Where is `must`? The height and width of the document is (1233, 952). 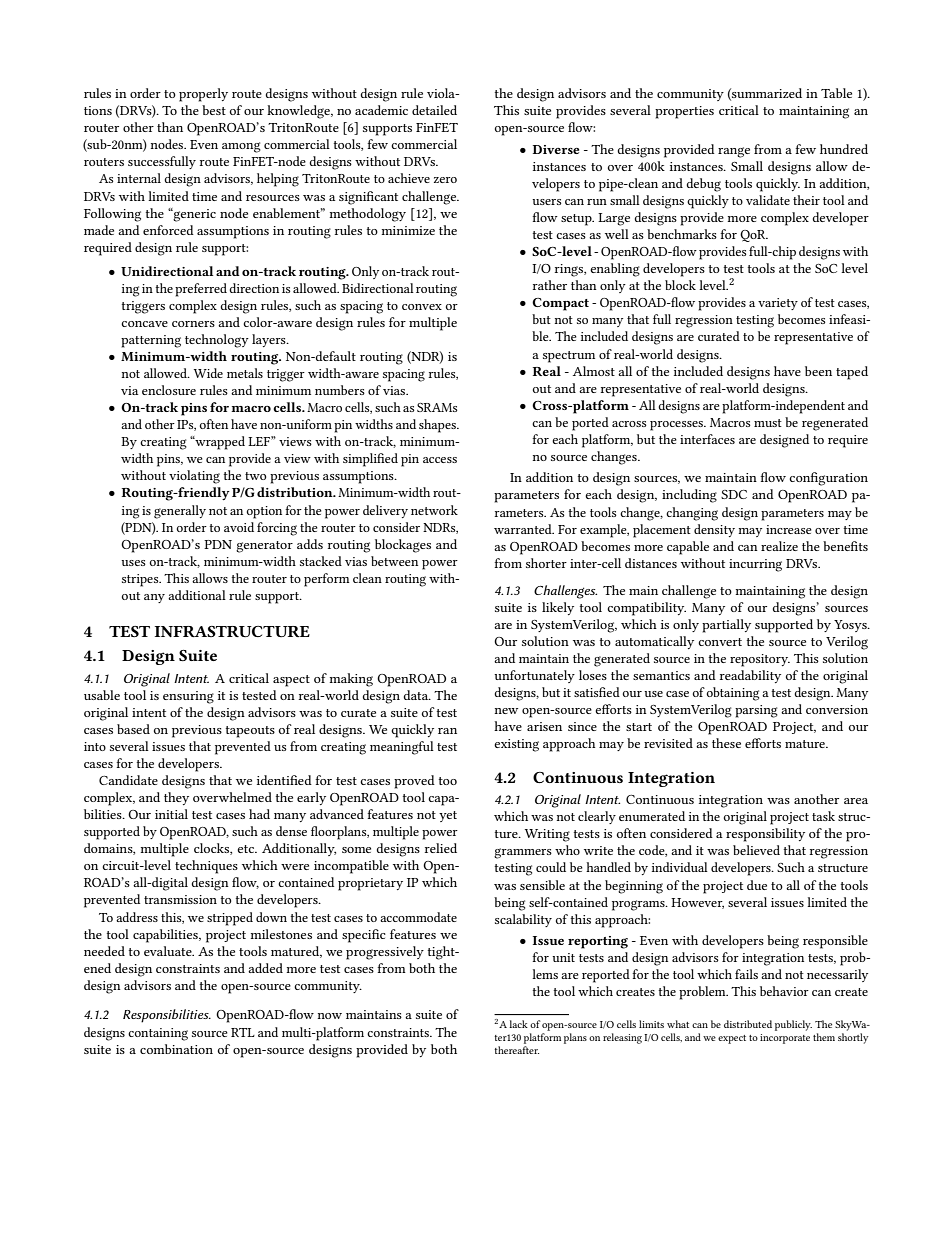 must is located at coordinates (768, 423).
